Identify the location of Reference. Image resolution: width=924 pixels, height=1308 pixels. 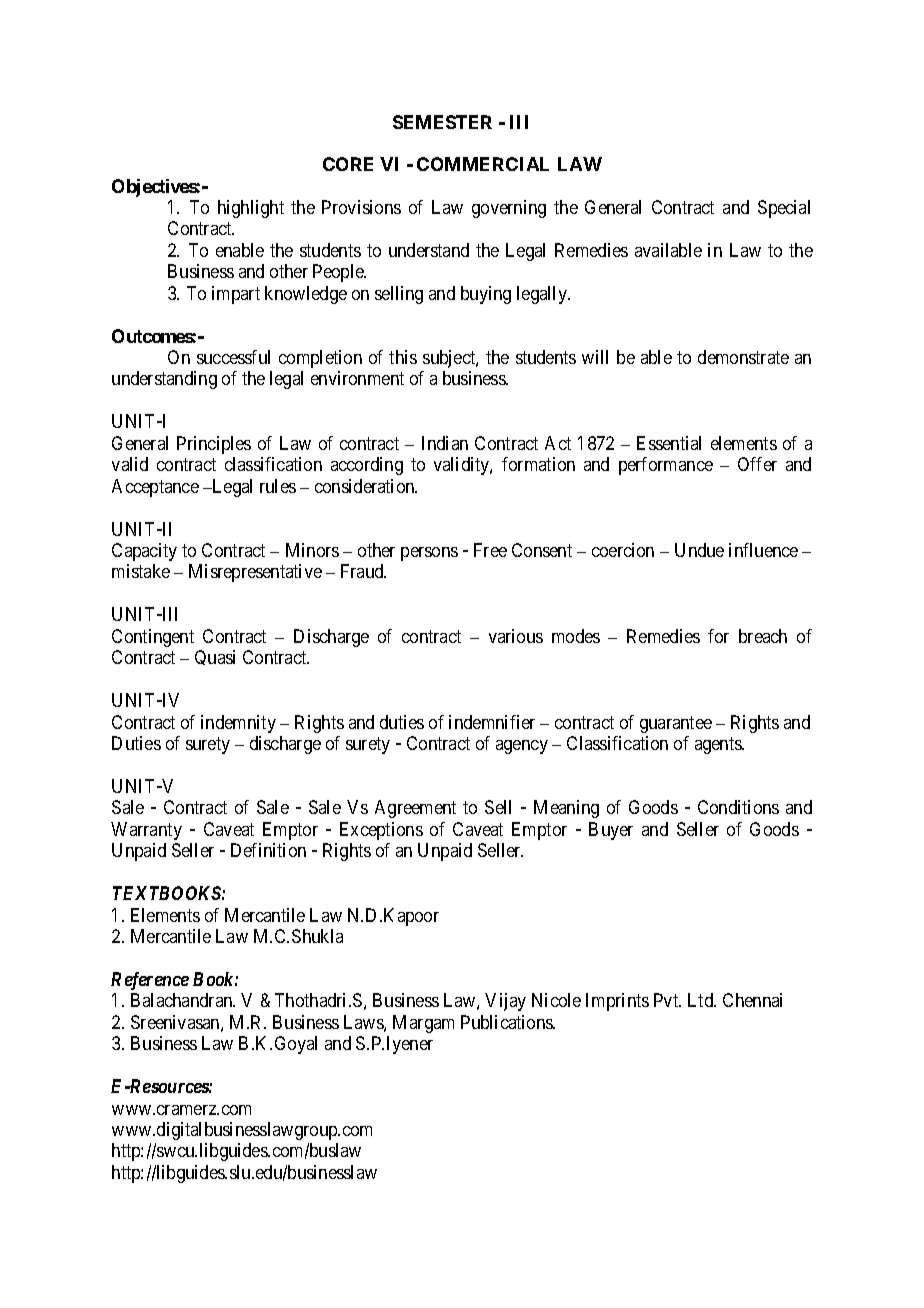
(150, 981).
